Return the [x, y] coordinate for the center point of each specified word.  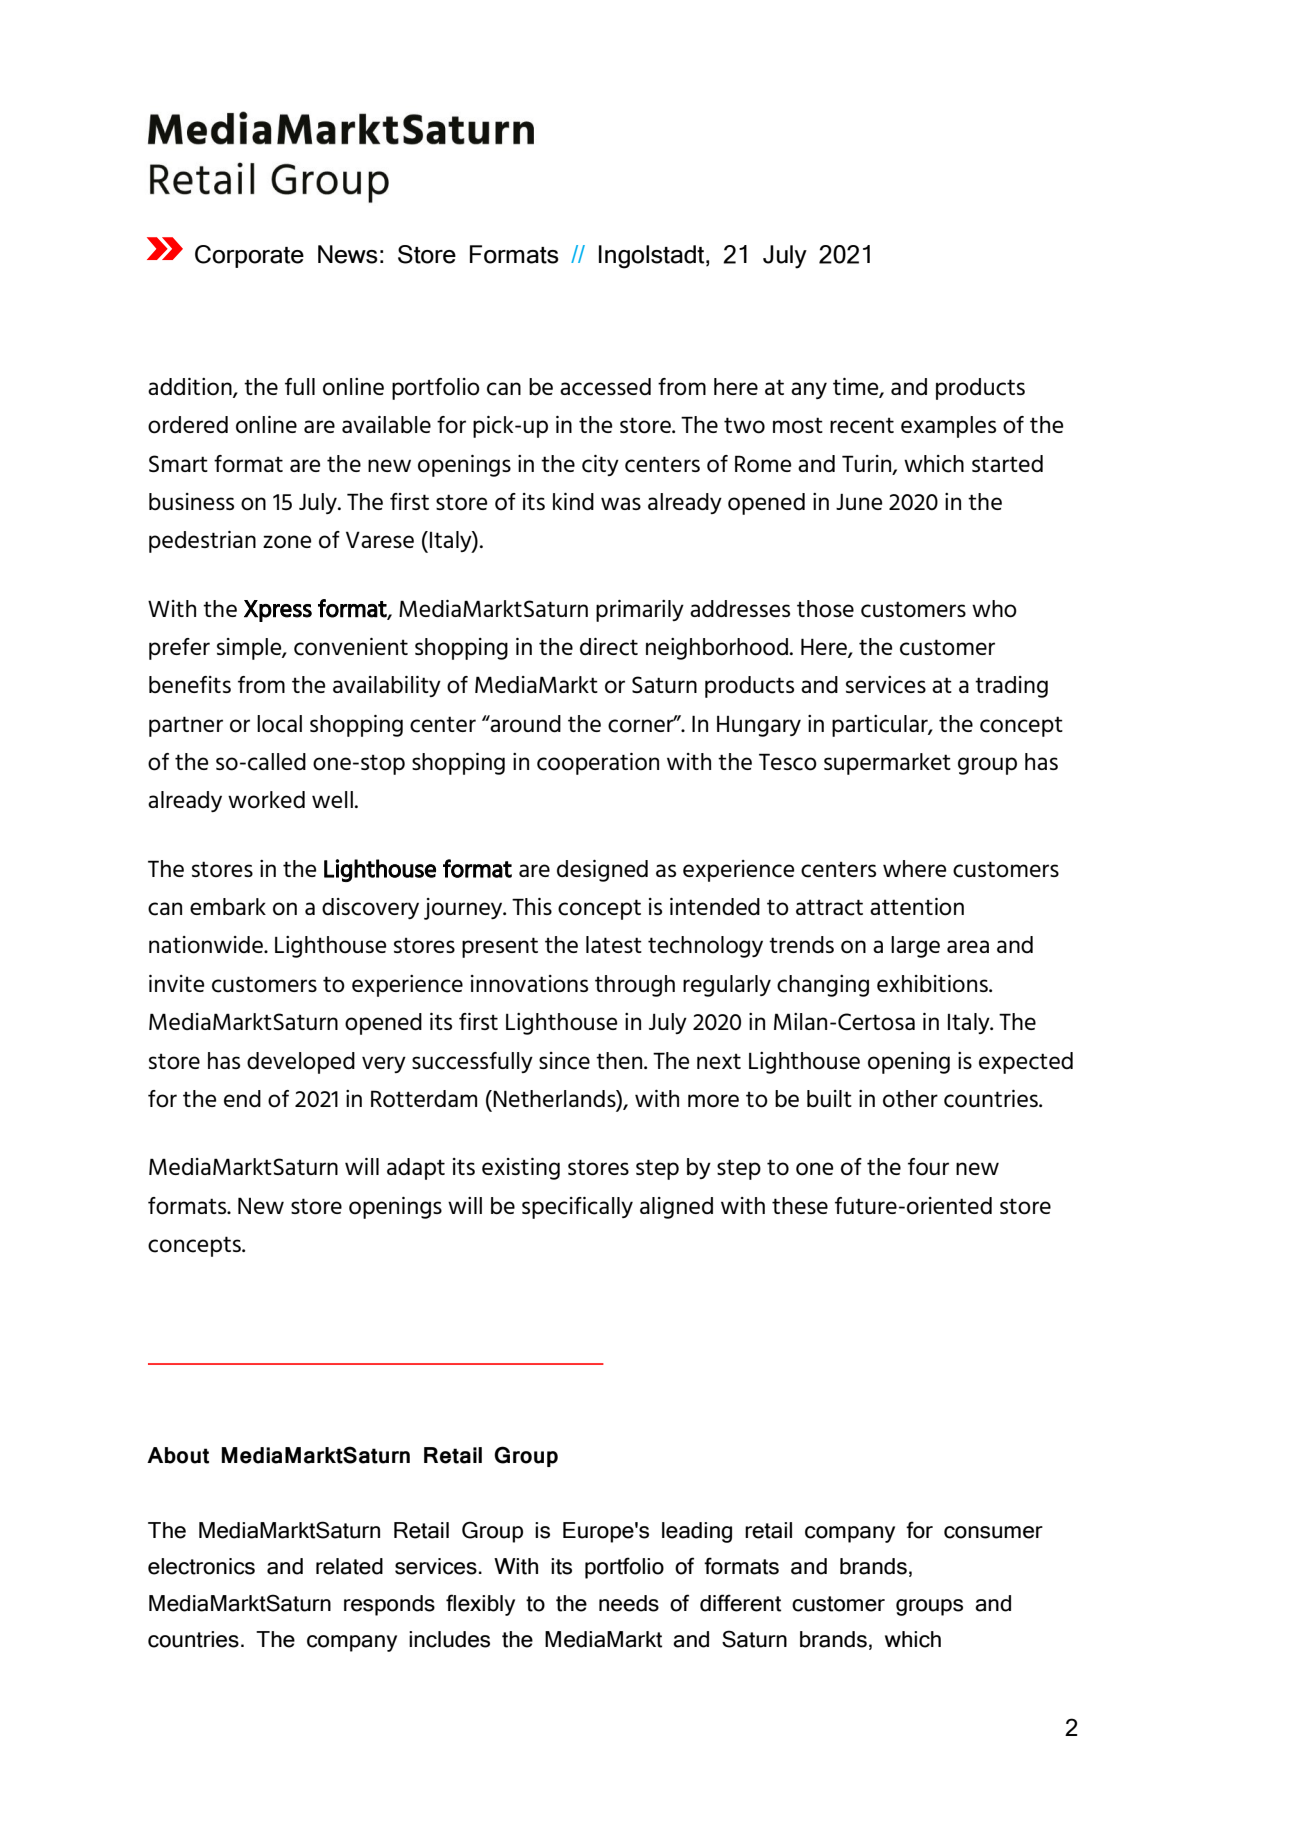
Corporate [249, 256]
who [994, 609]
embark [228, 906]
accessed [605, 387]
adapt [416, 1169]
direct [609, 647]
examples [948, 427]
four [928, 1167]
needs [629, 1603]
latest [614, 944]
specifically [577, 1208]
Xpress [278, 611]
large [915, 947]
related [349, 1566]
